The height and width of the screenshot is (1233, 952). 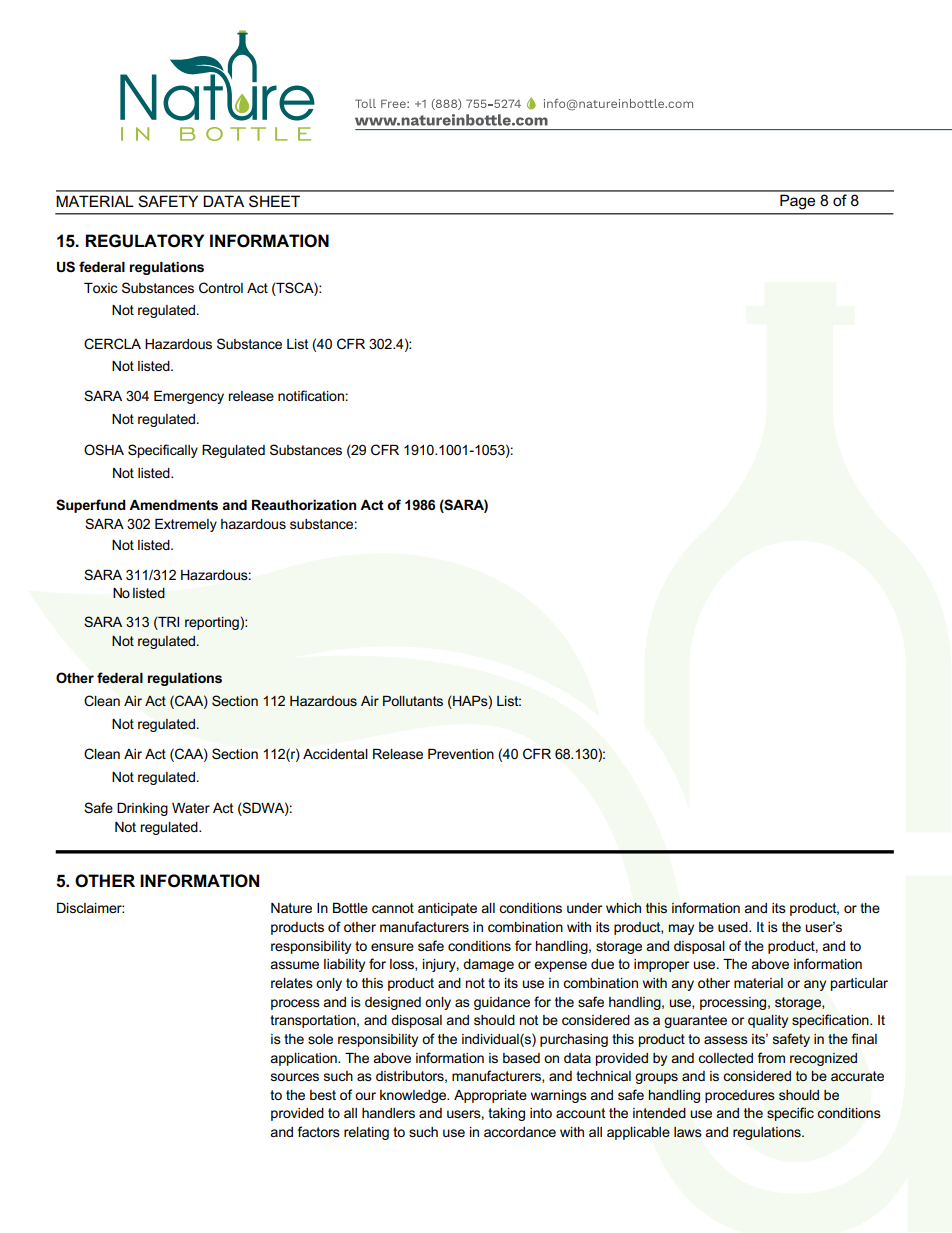 I want to click on Prevention, so click(x=461, y=754).
